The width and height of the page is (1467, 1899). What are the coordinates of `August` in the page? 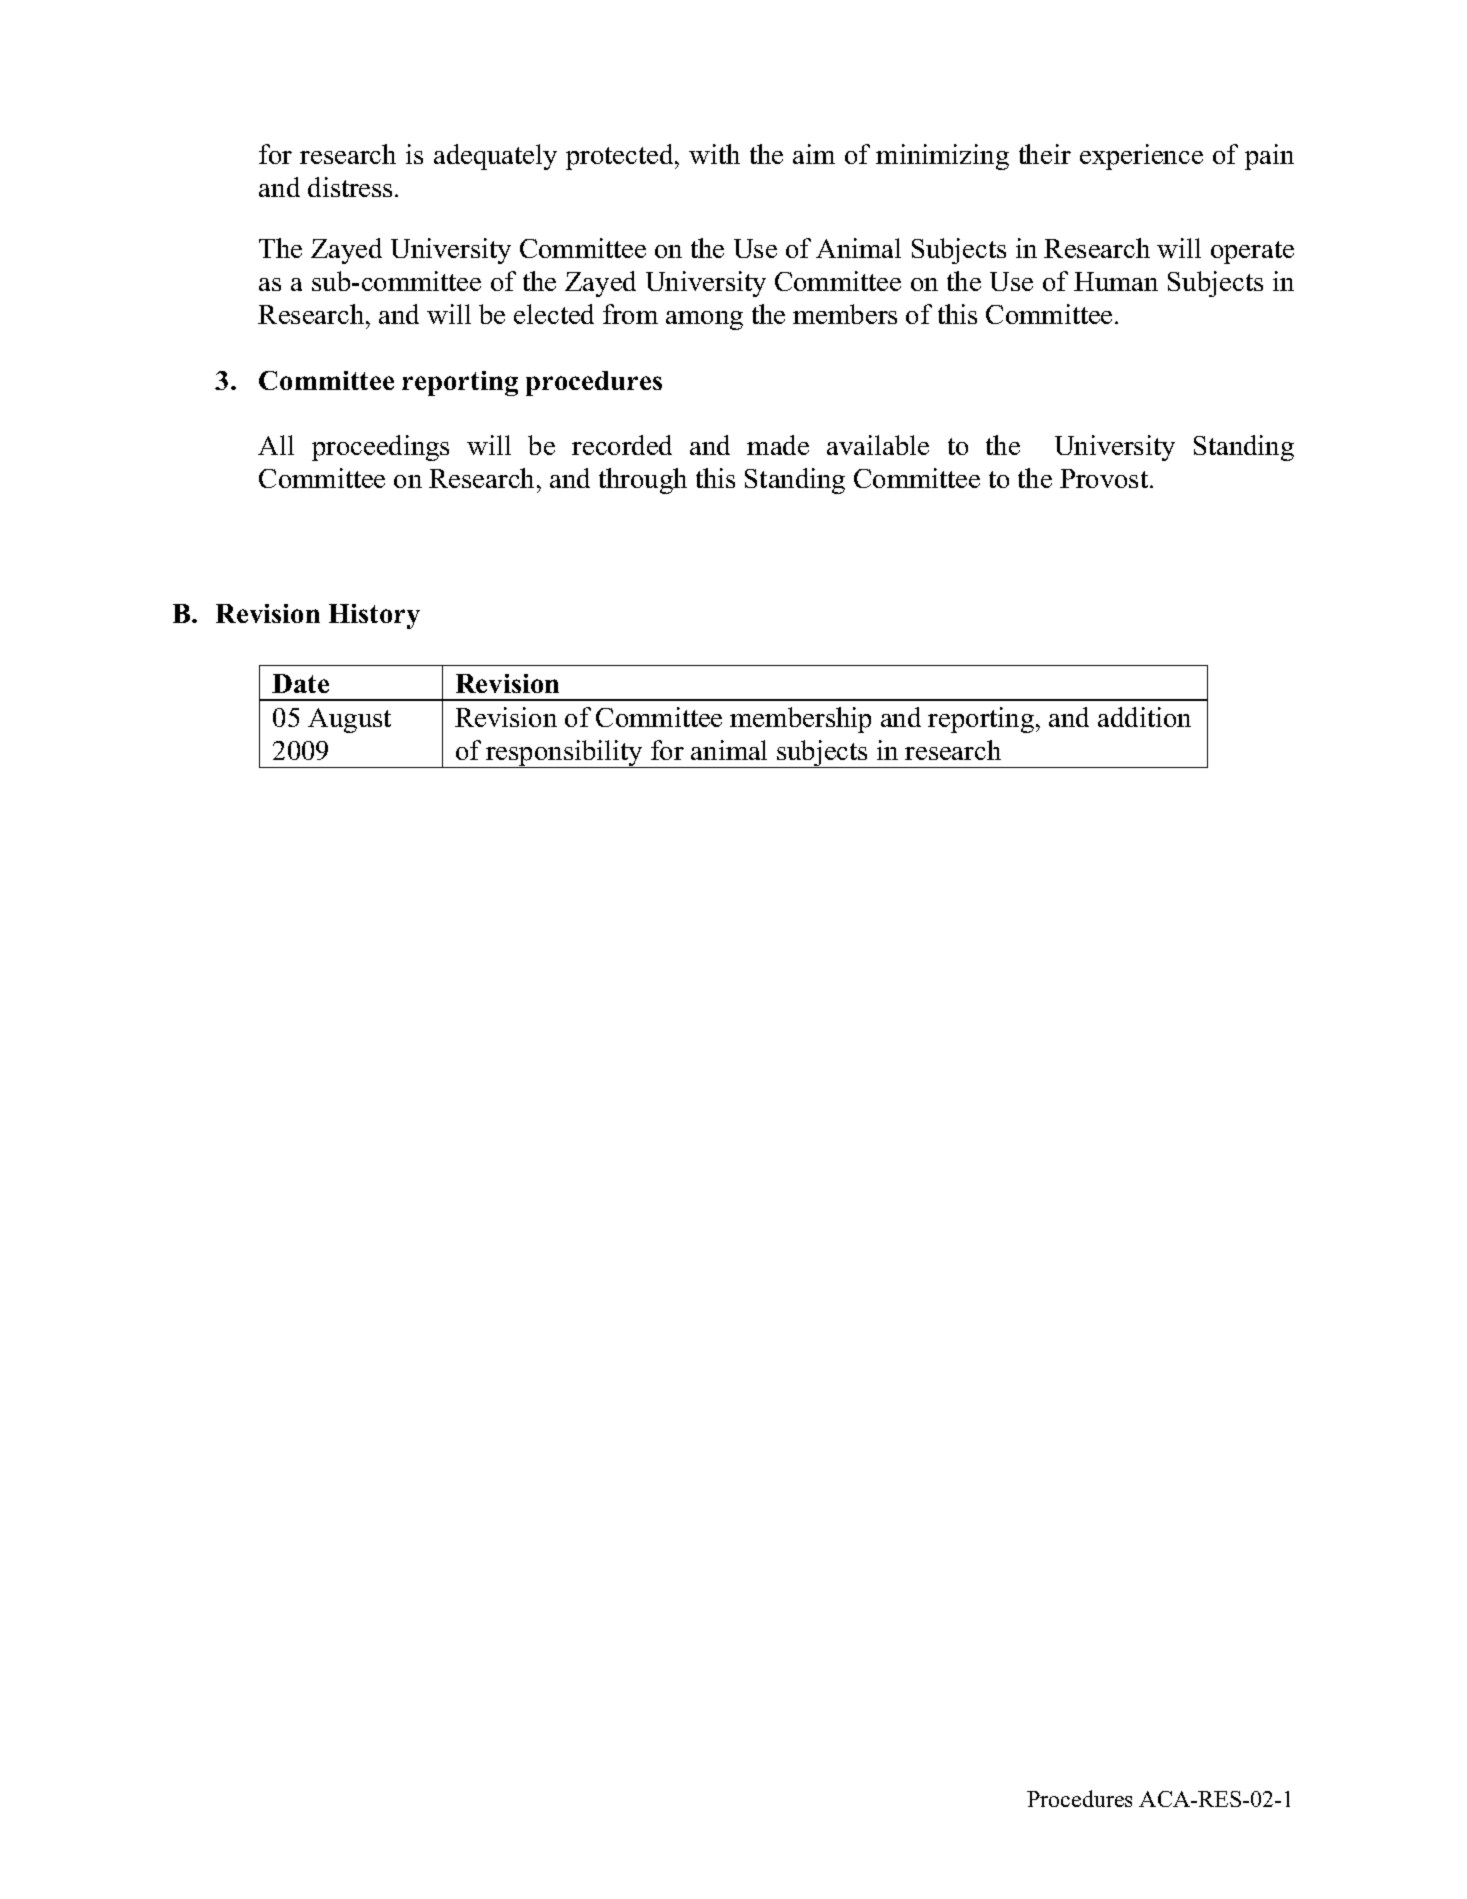 It's located at (349, 720).
